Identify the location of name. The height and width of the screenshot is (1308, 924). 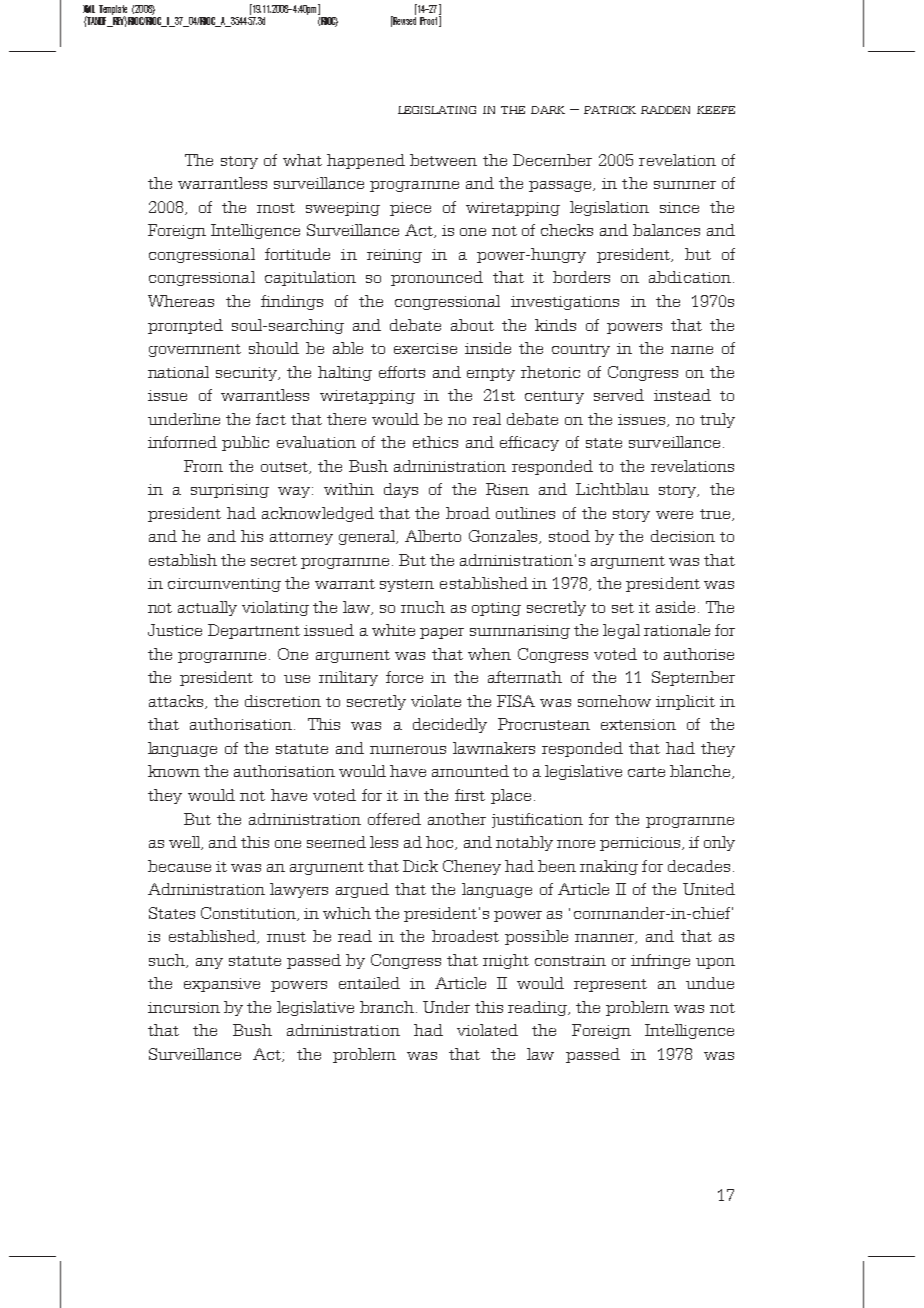
(692, 350).
